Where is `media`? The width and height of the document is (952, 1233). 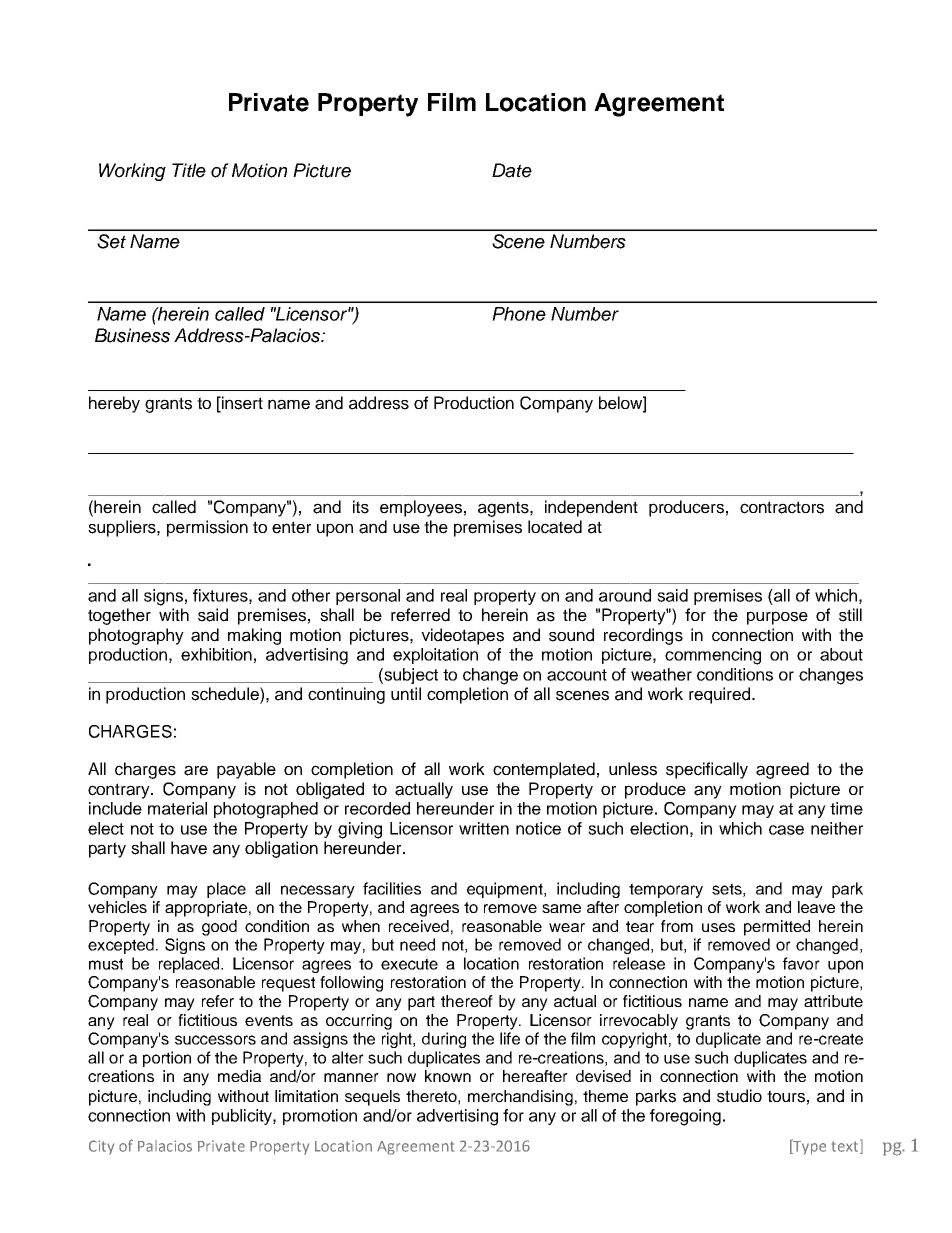
media is located at coordinates (239, 1076).
